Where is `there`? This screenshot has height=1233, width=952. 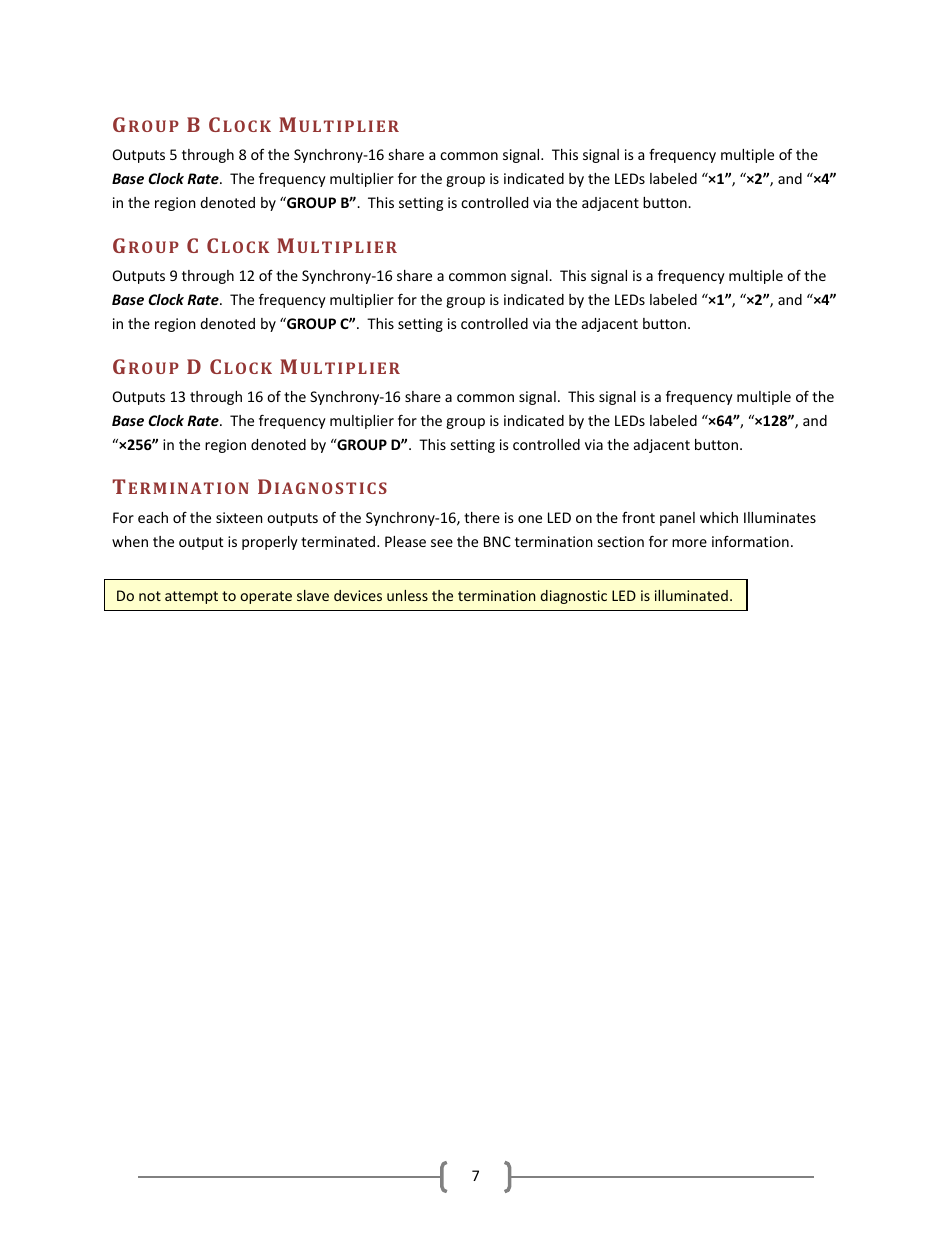
there is located at coordinates (482, 517).
